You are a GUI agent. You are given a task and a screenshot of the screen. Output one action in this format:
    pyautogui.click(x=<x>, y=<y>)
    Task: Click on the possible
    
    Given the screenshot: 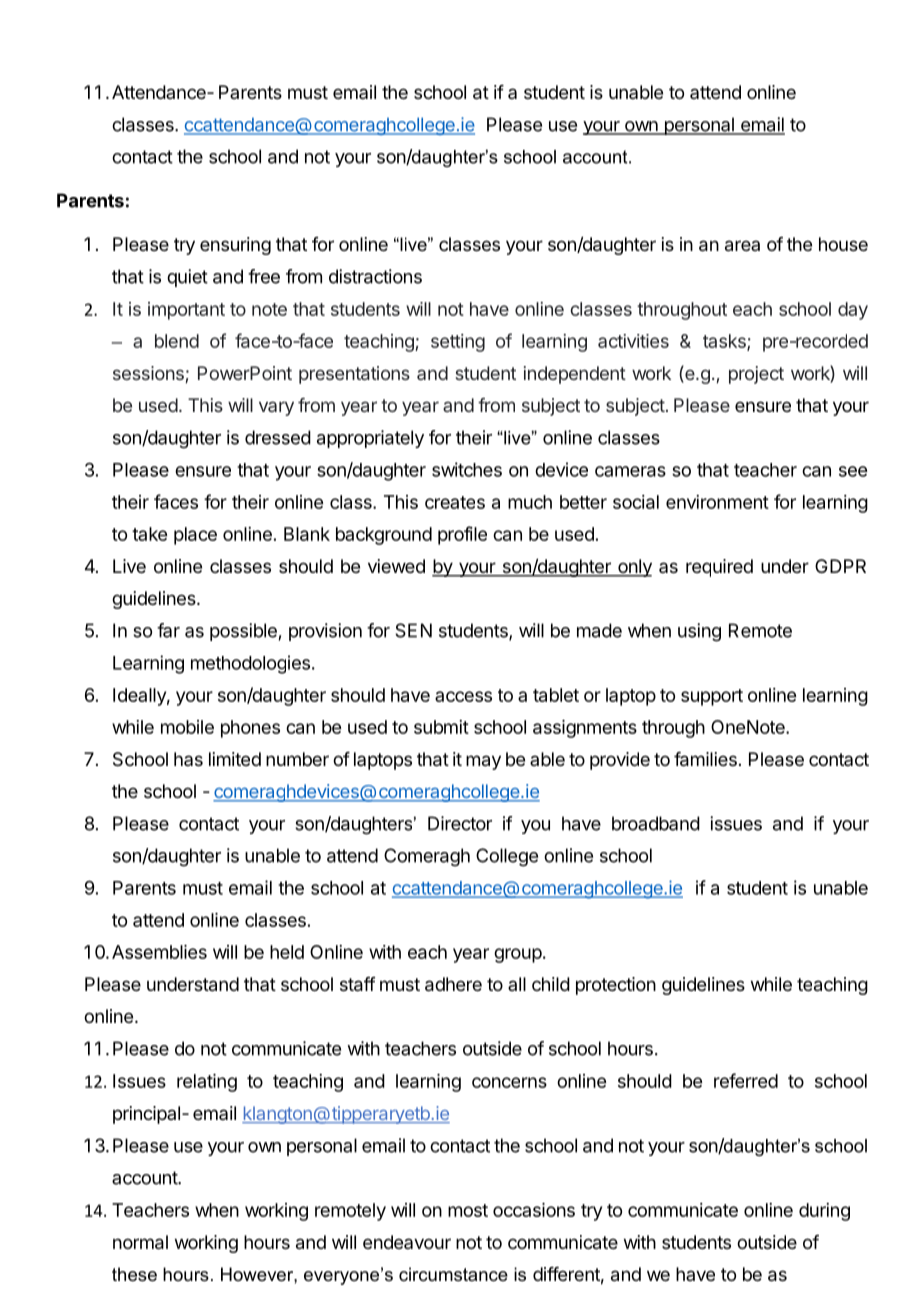 What is the action you would take?
    pyautogui.click(x=243, y=632)
